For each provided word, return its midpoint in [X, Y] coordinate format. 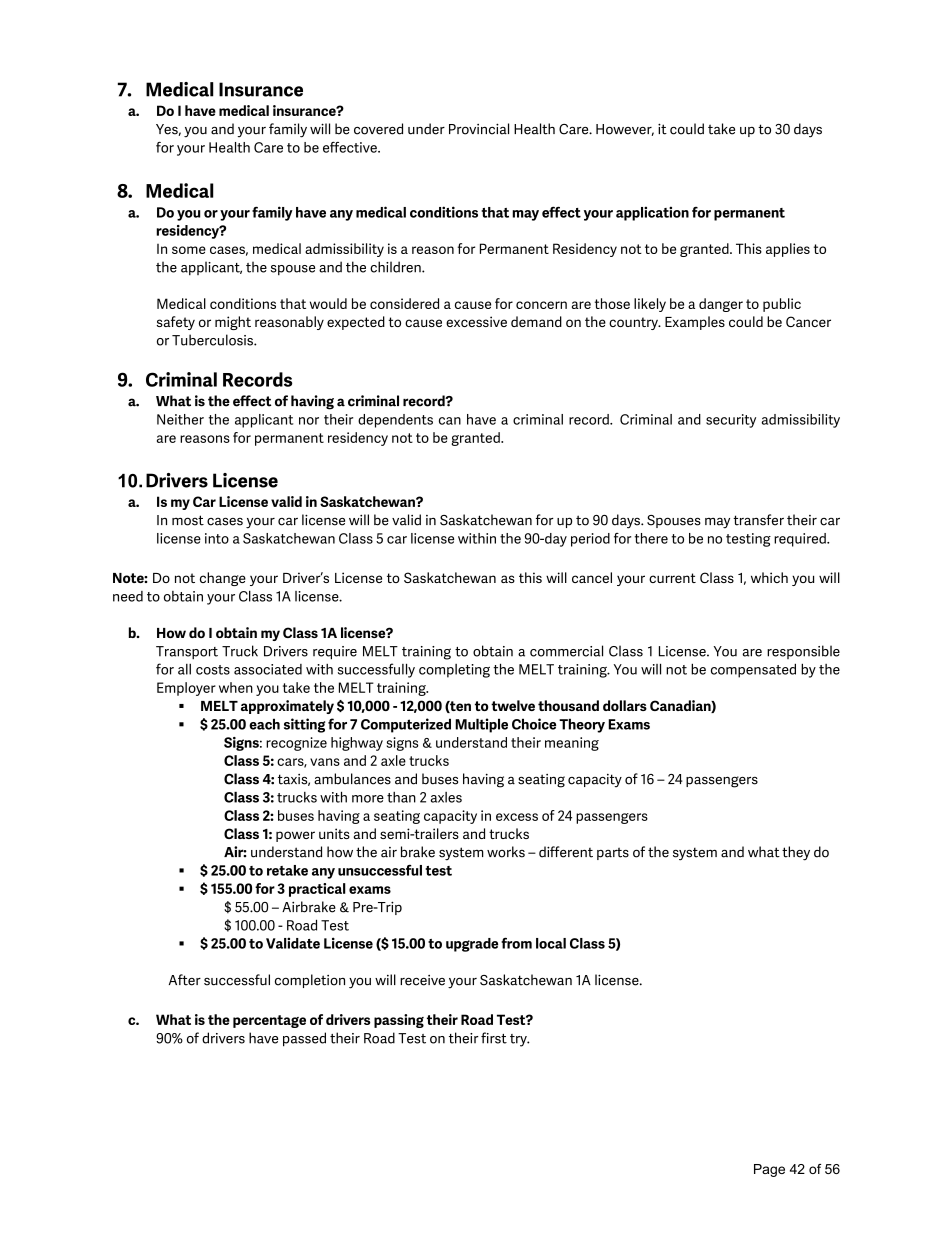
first [494, 1038]
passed [304, 1039]
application [652, 213]
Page [769, 1170]
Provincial [479, 129]
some [189, 250]
